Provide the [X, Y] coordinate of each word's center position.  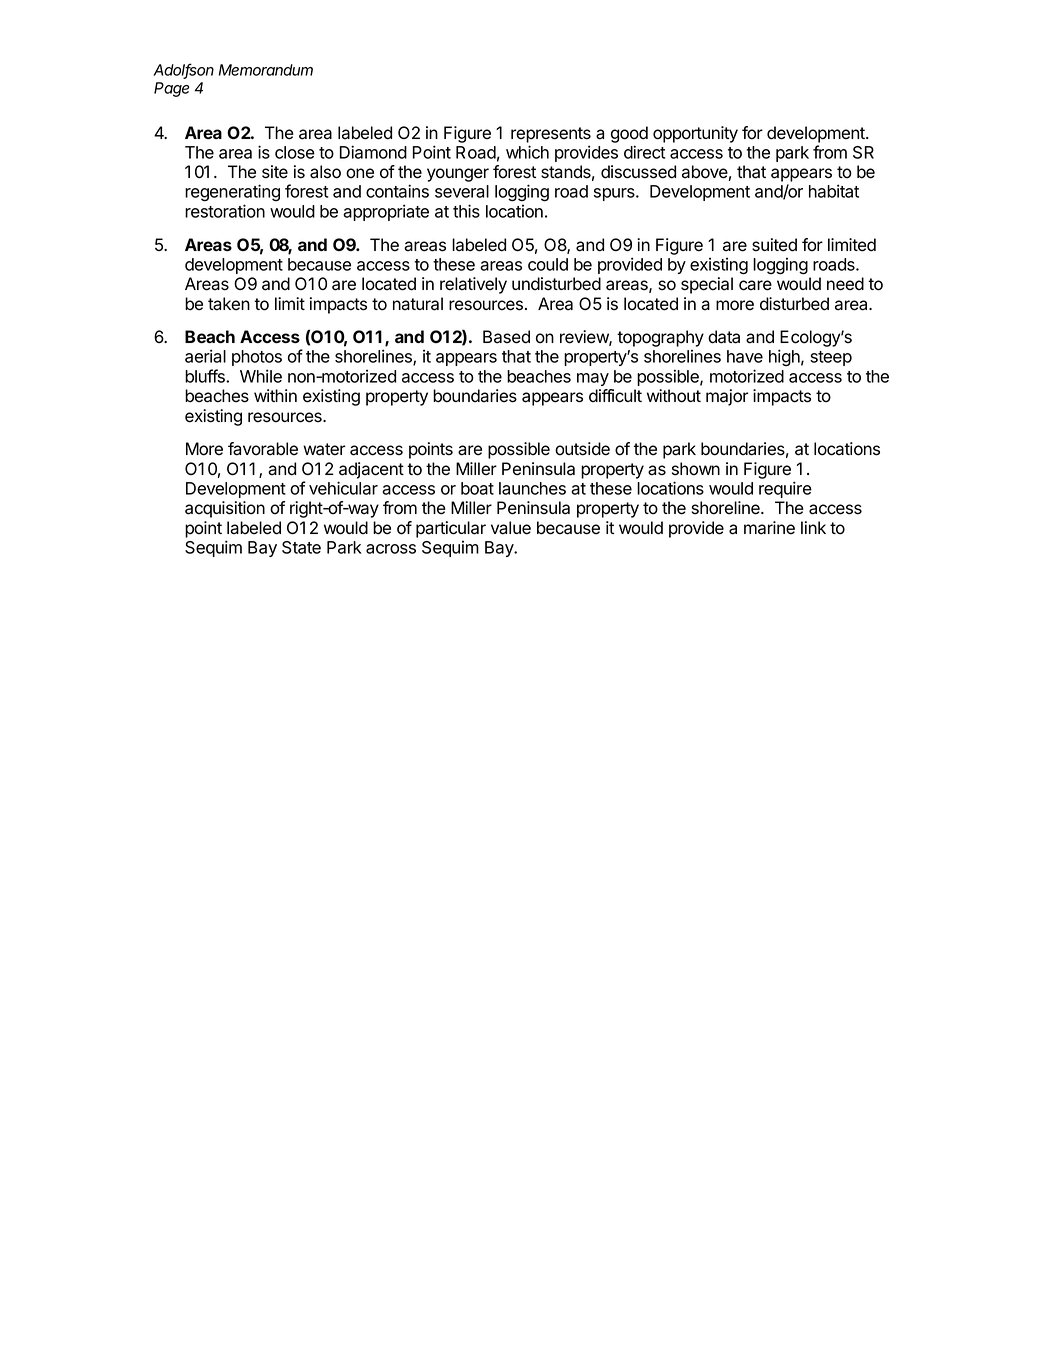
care [755, 285]
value [511, 528]
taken [229, 304]
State [301, 547]
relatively [473, 285]
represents [551, 135]
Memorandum [266, 70]
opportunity [695, 134]
